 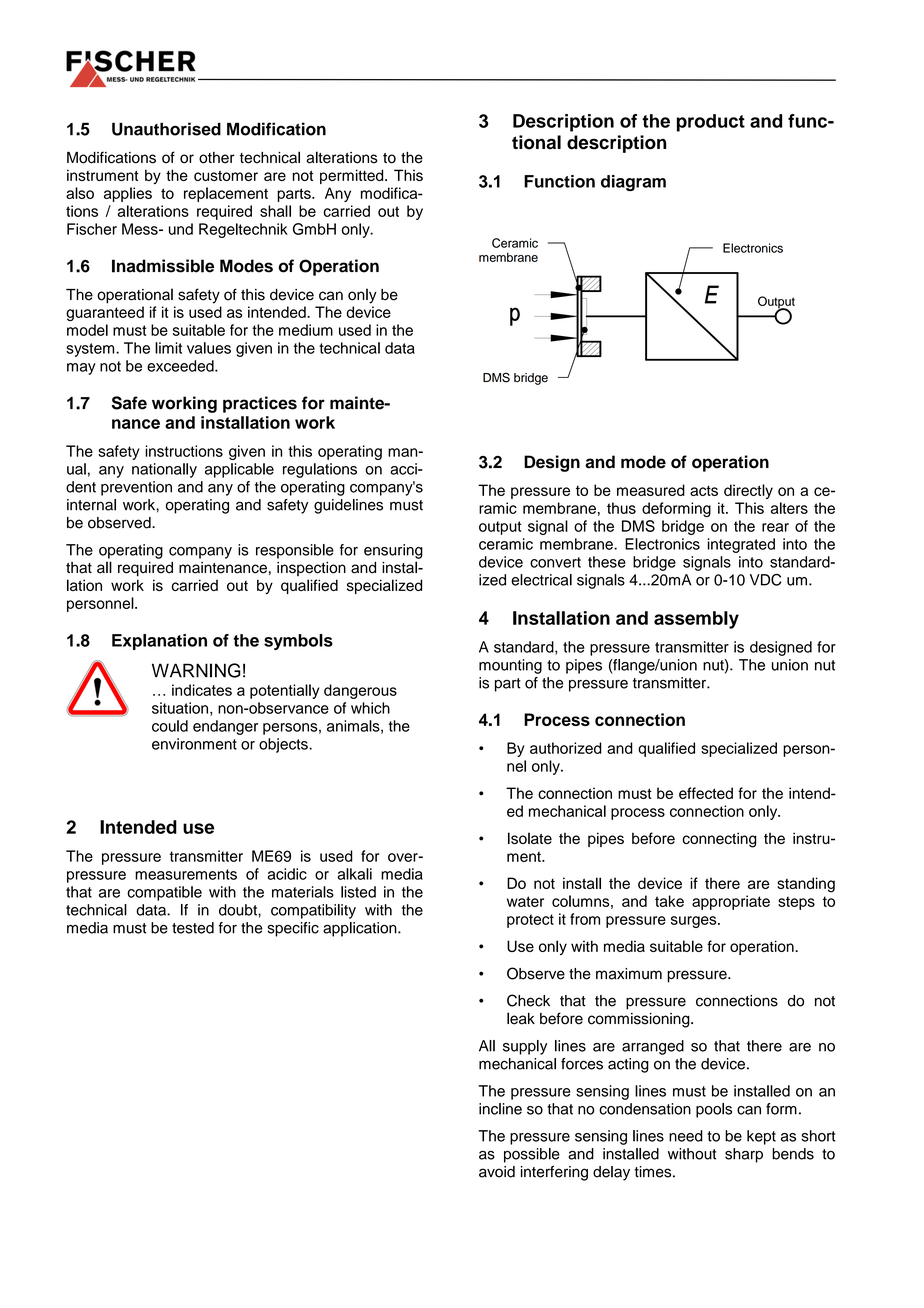 I want to click on effected, so click(x=706, y=793).
